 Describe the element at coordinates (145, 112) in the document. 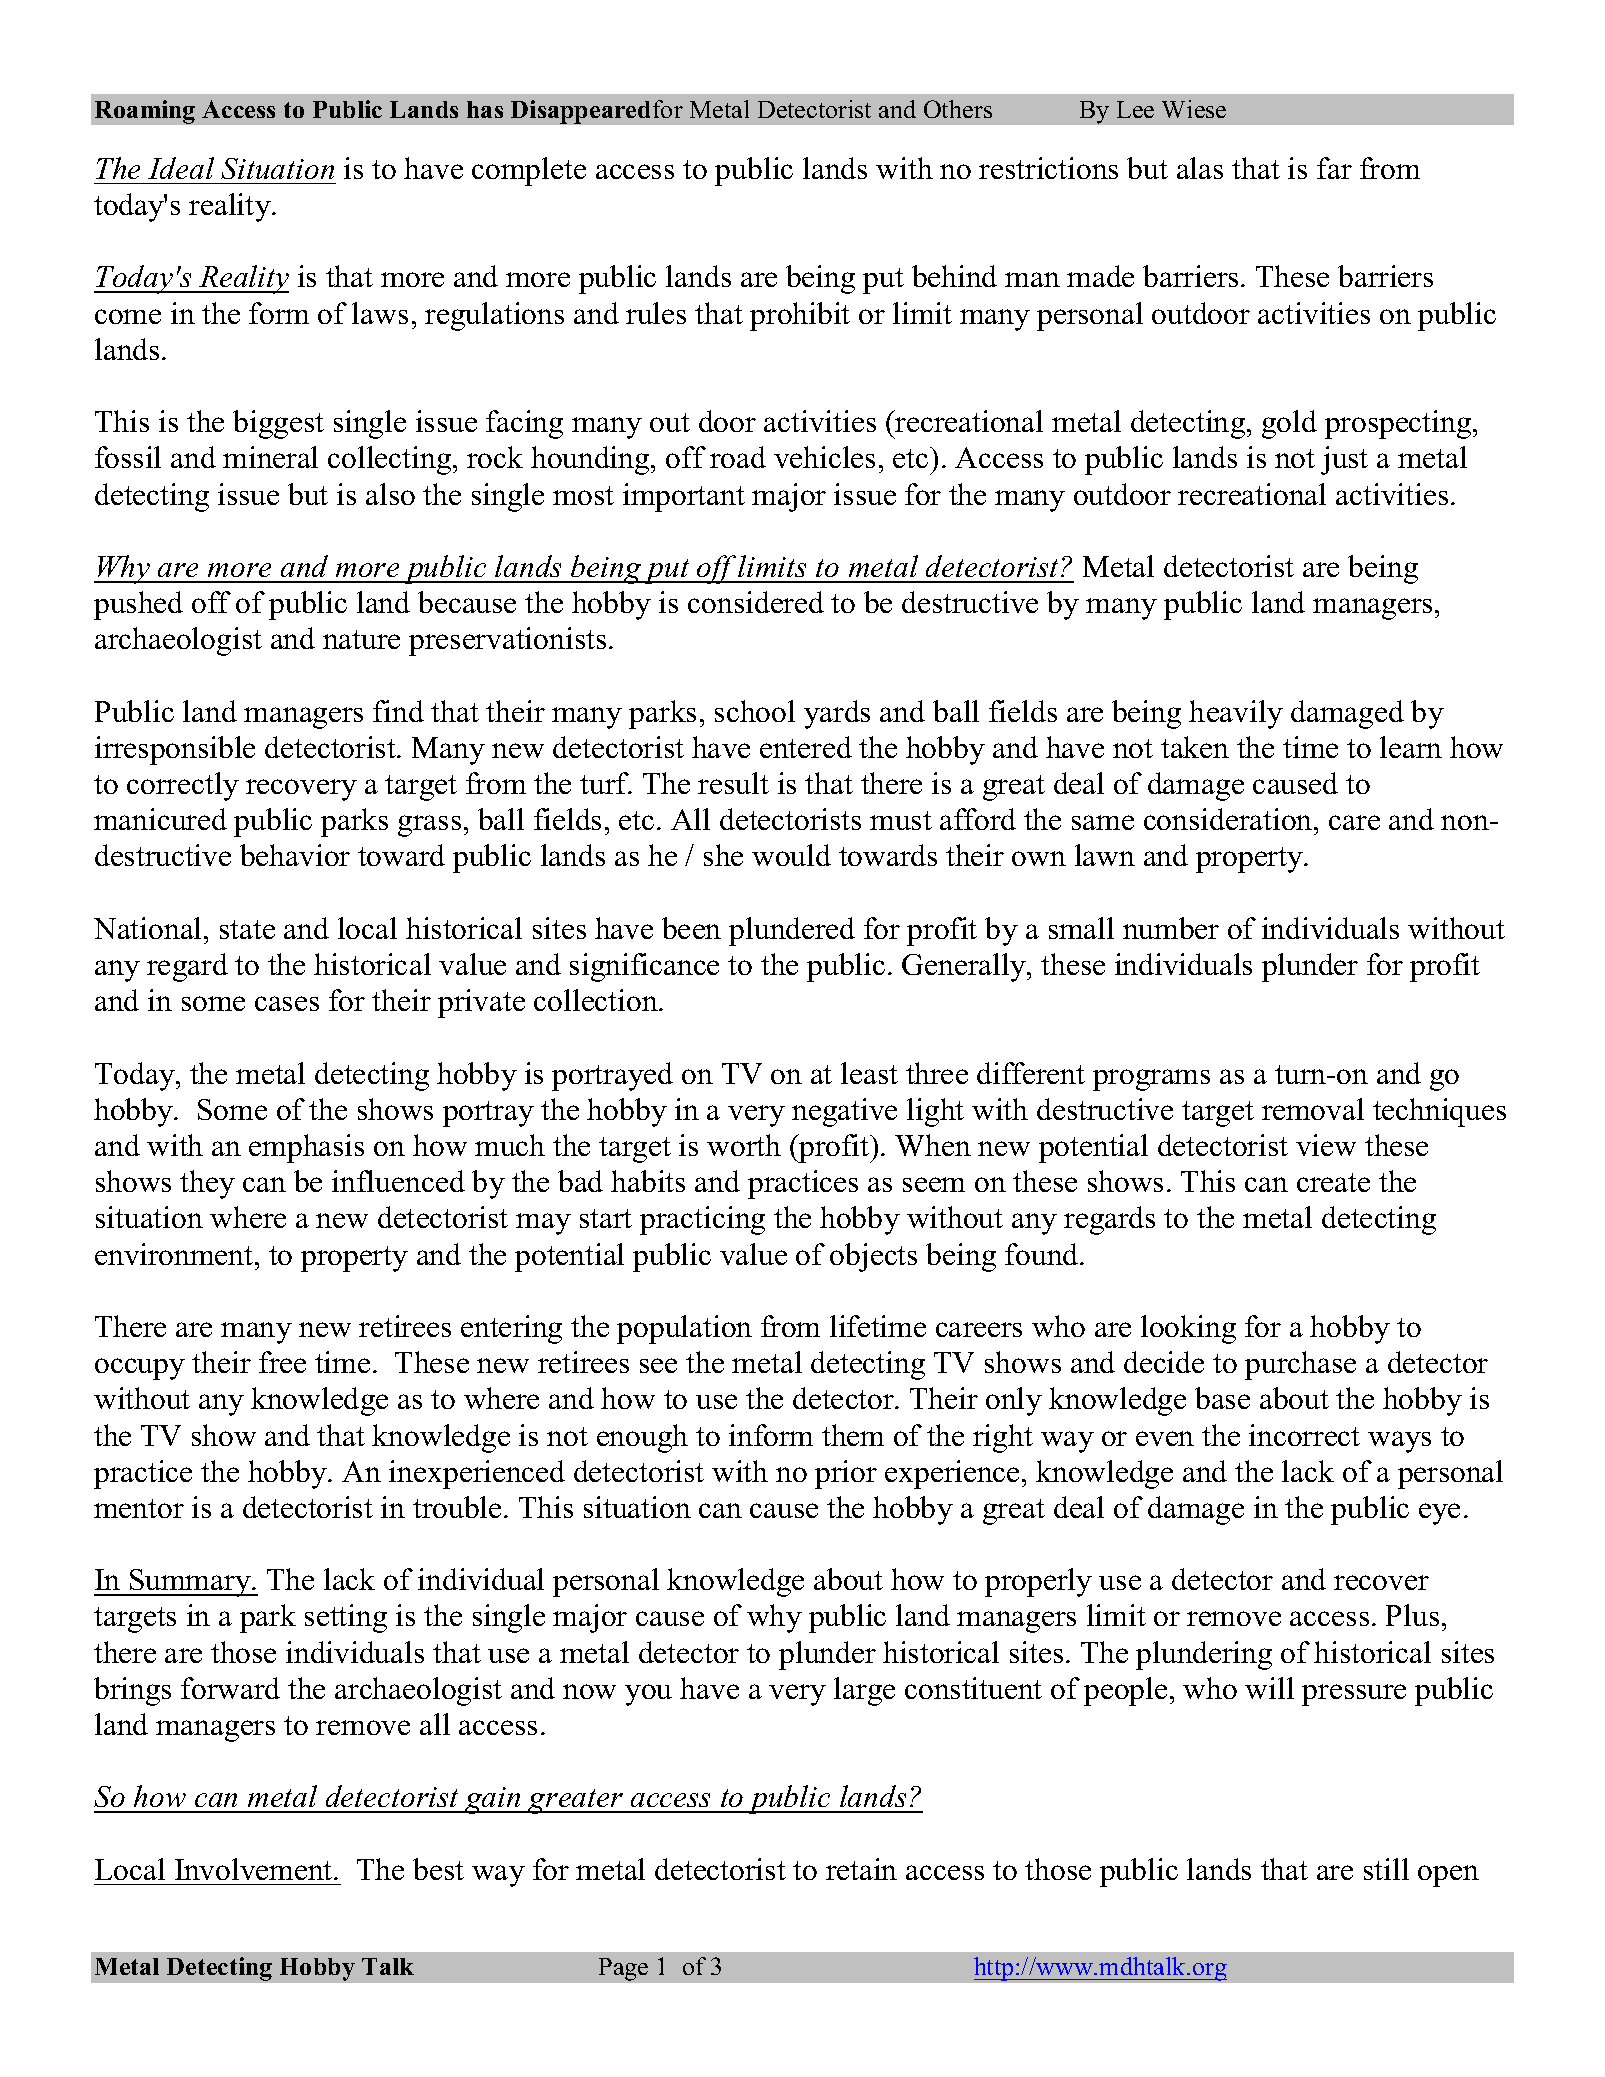

I see `Roaming` at that location.
